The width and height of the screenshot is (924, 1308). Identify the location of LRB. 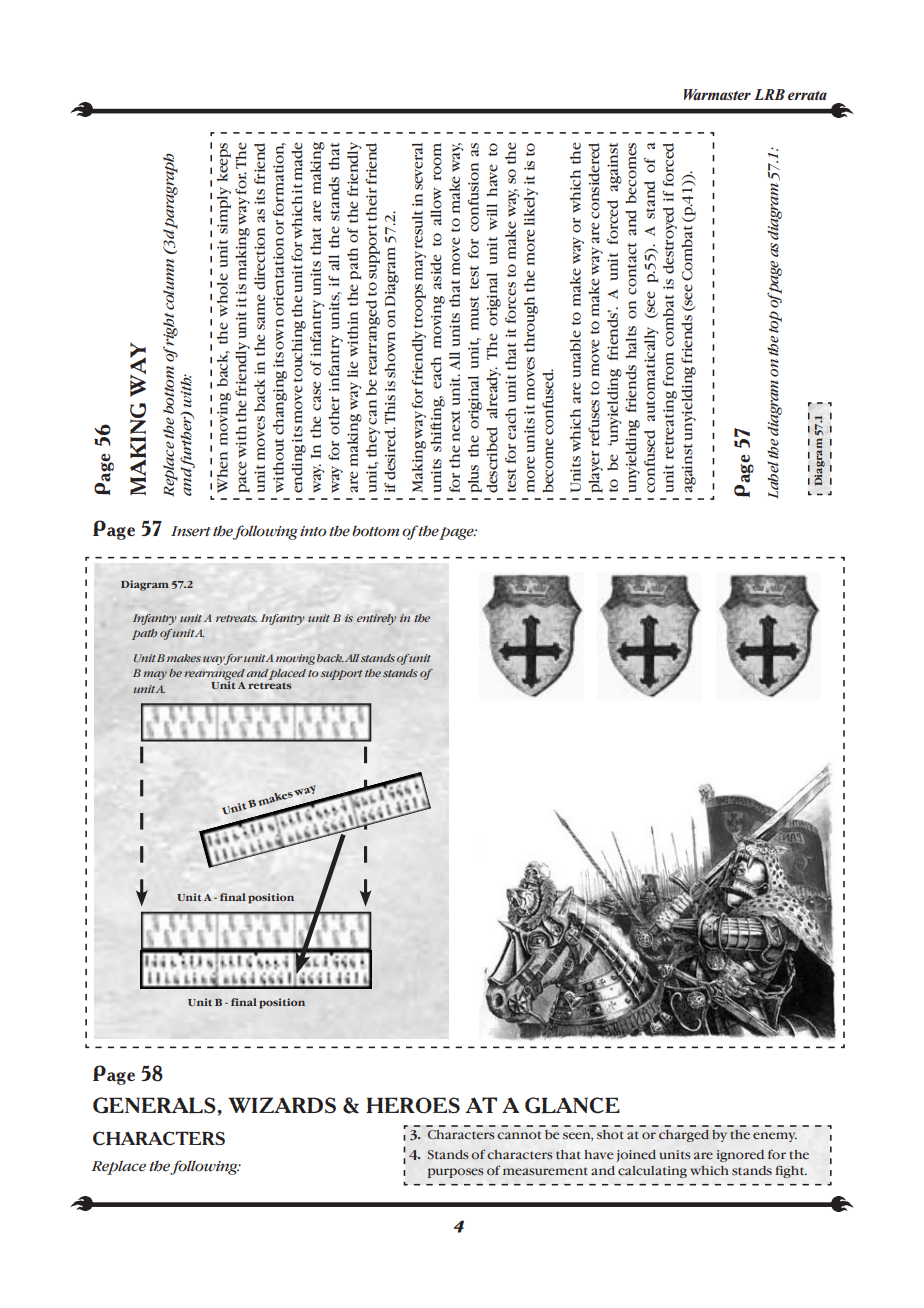
(769, 94).
